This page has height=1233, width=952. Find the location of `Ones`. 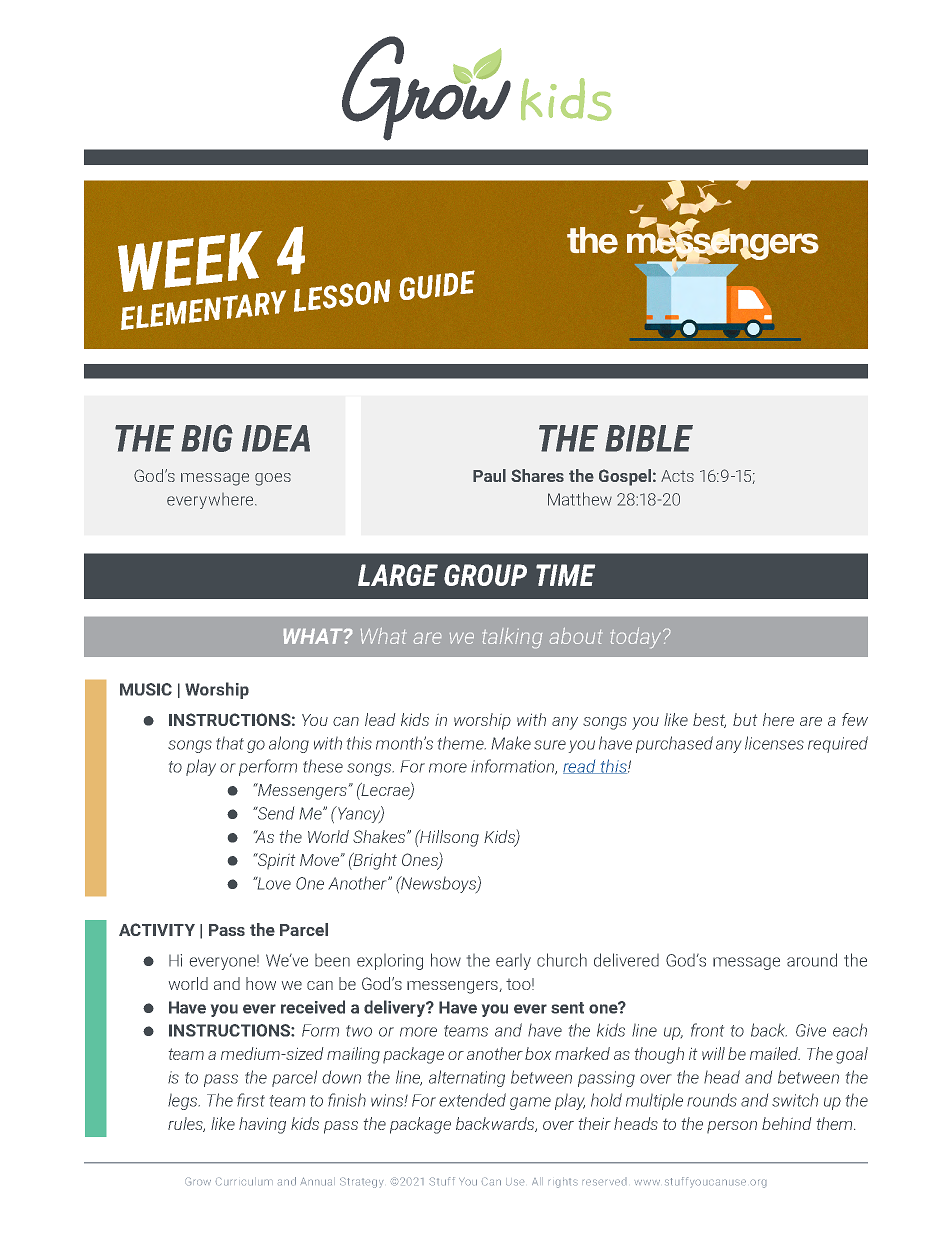

Ones is located at coordinates (421, 861).
